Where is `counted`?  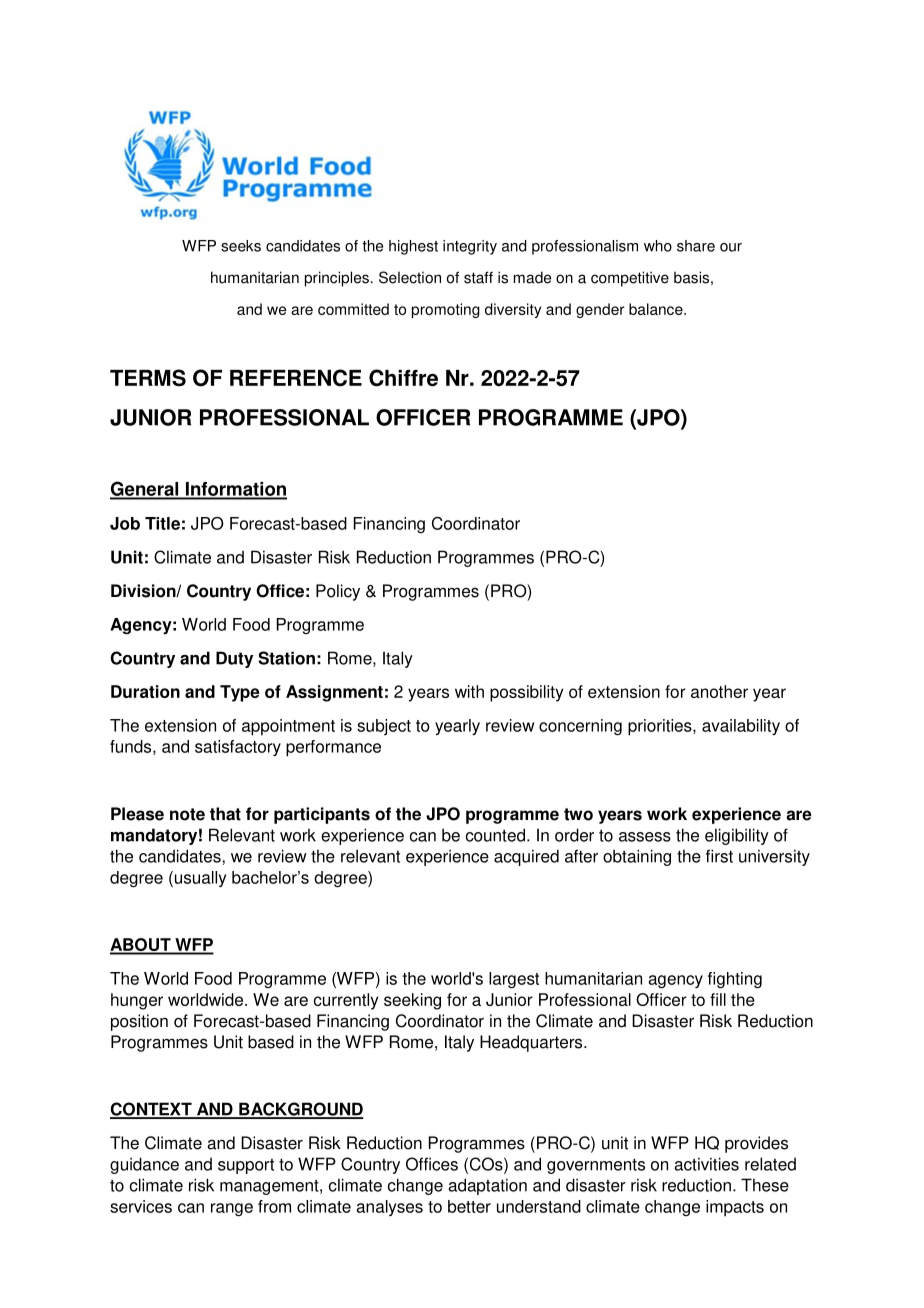
counted is located at coordinates (495, 835).
